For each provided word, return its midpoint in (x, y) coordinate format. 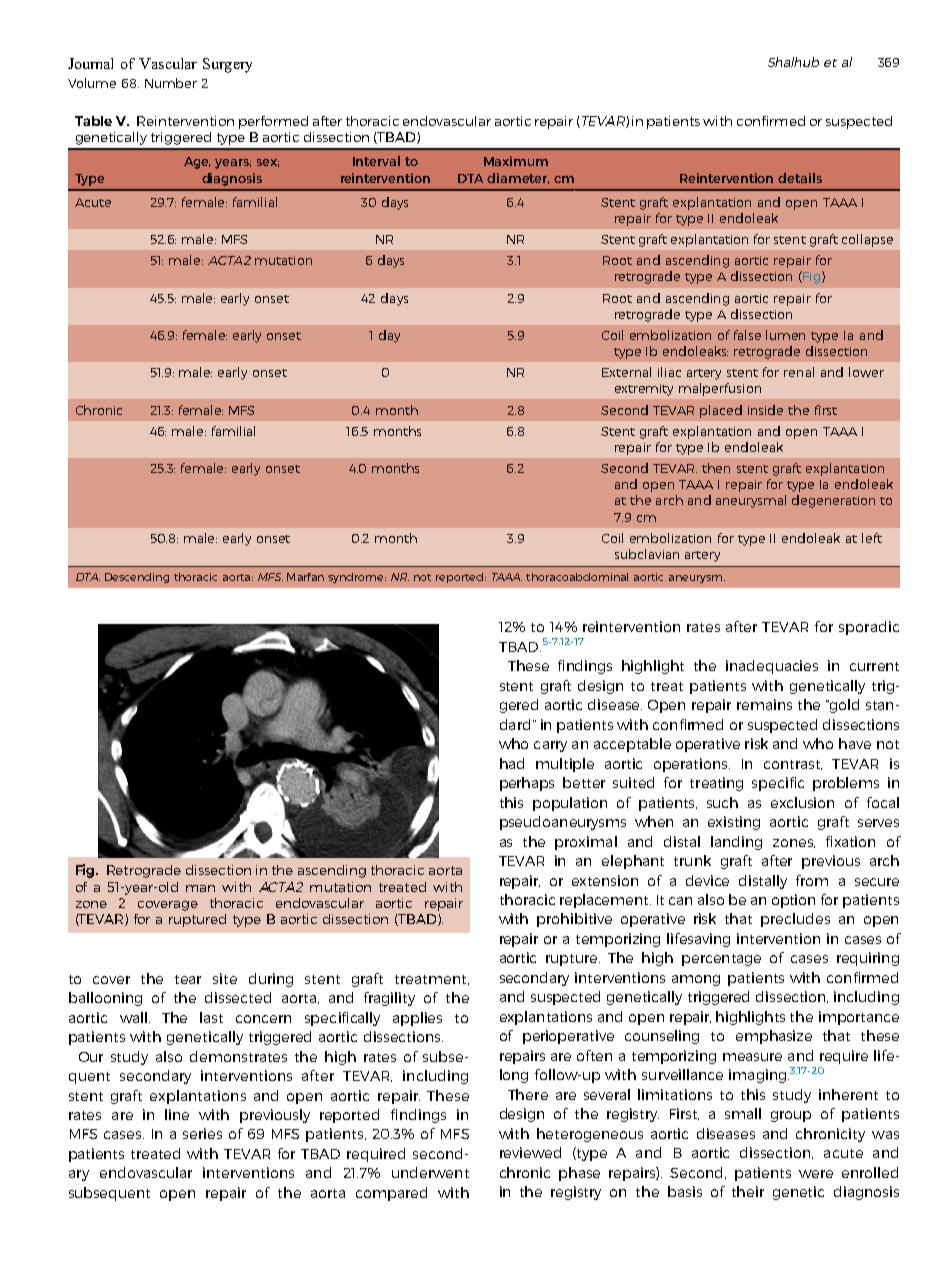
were (816, 1174)
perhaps (527, 784)
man (200, 888)
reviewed (530, 1152)
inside (765, 410)
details (800, 178)
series (202, 1133)
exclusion (802, 802)
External (626, 372)
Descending (137, 578)
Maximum (516, 161)
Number (171, 83)
